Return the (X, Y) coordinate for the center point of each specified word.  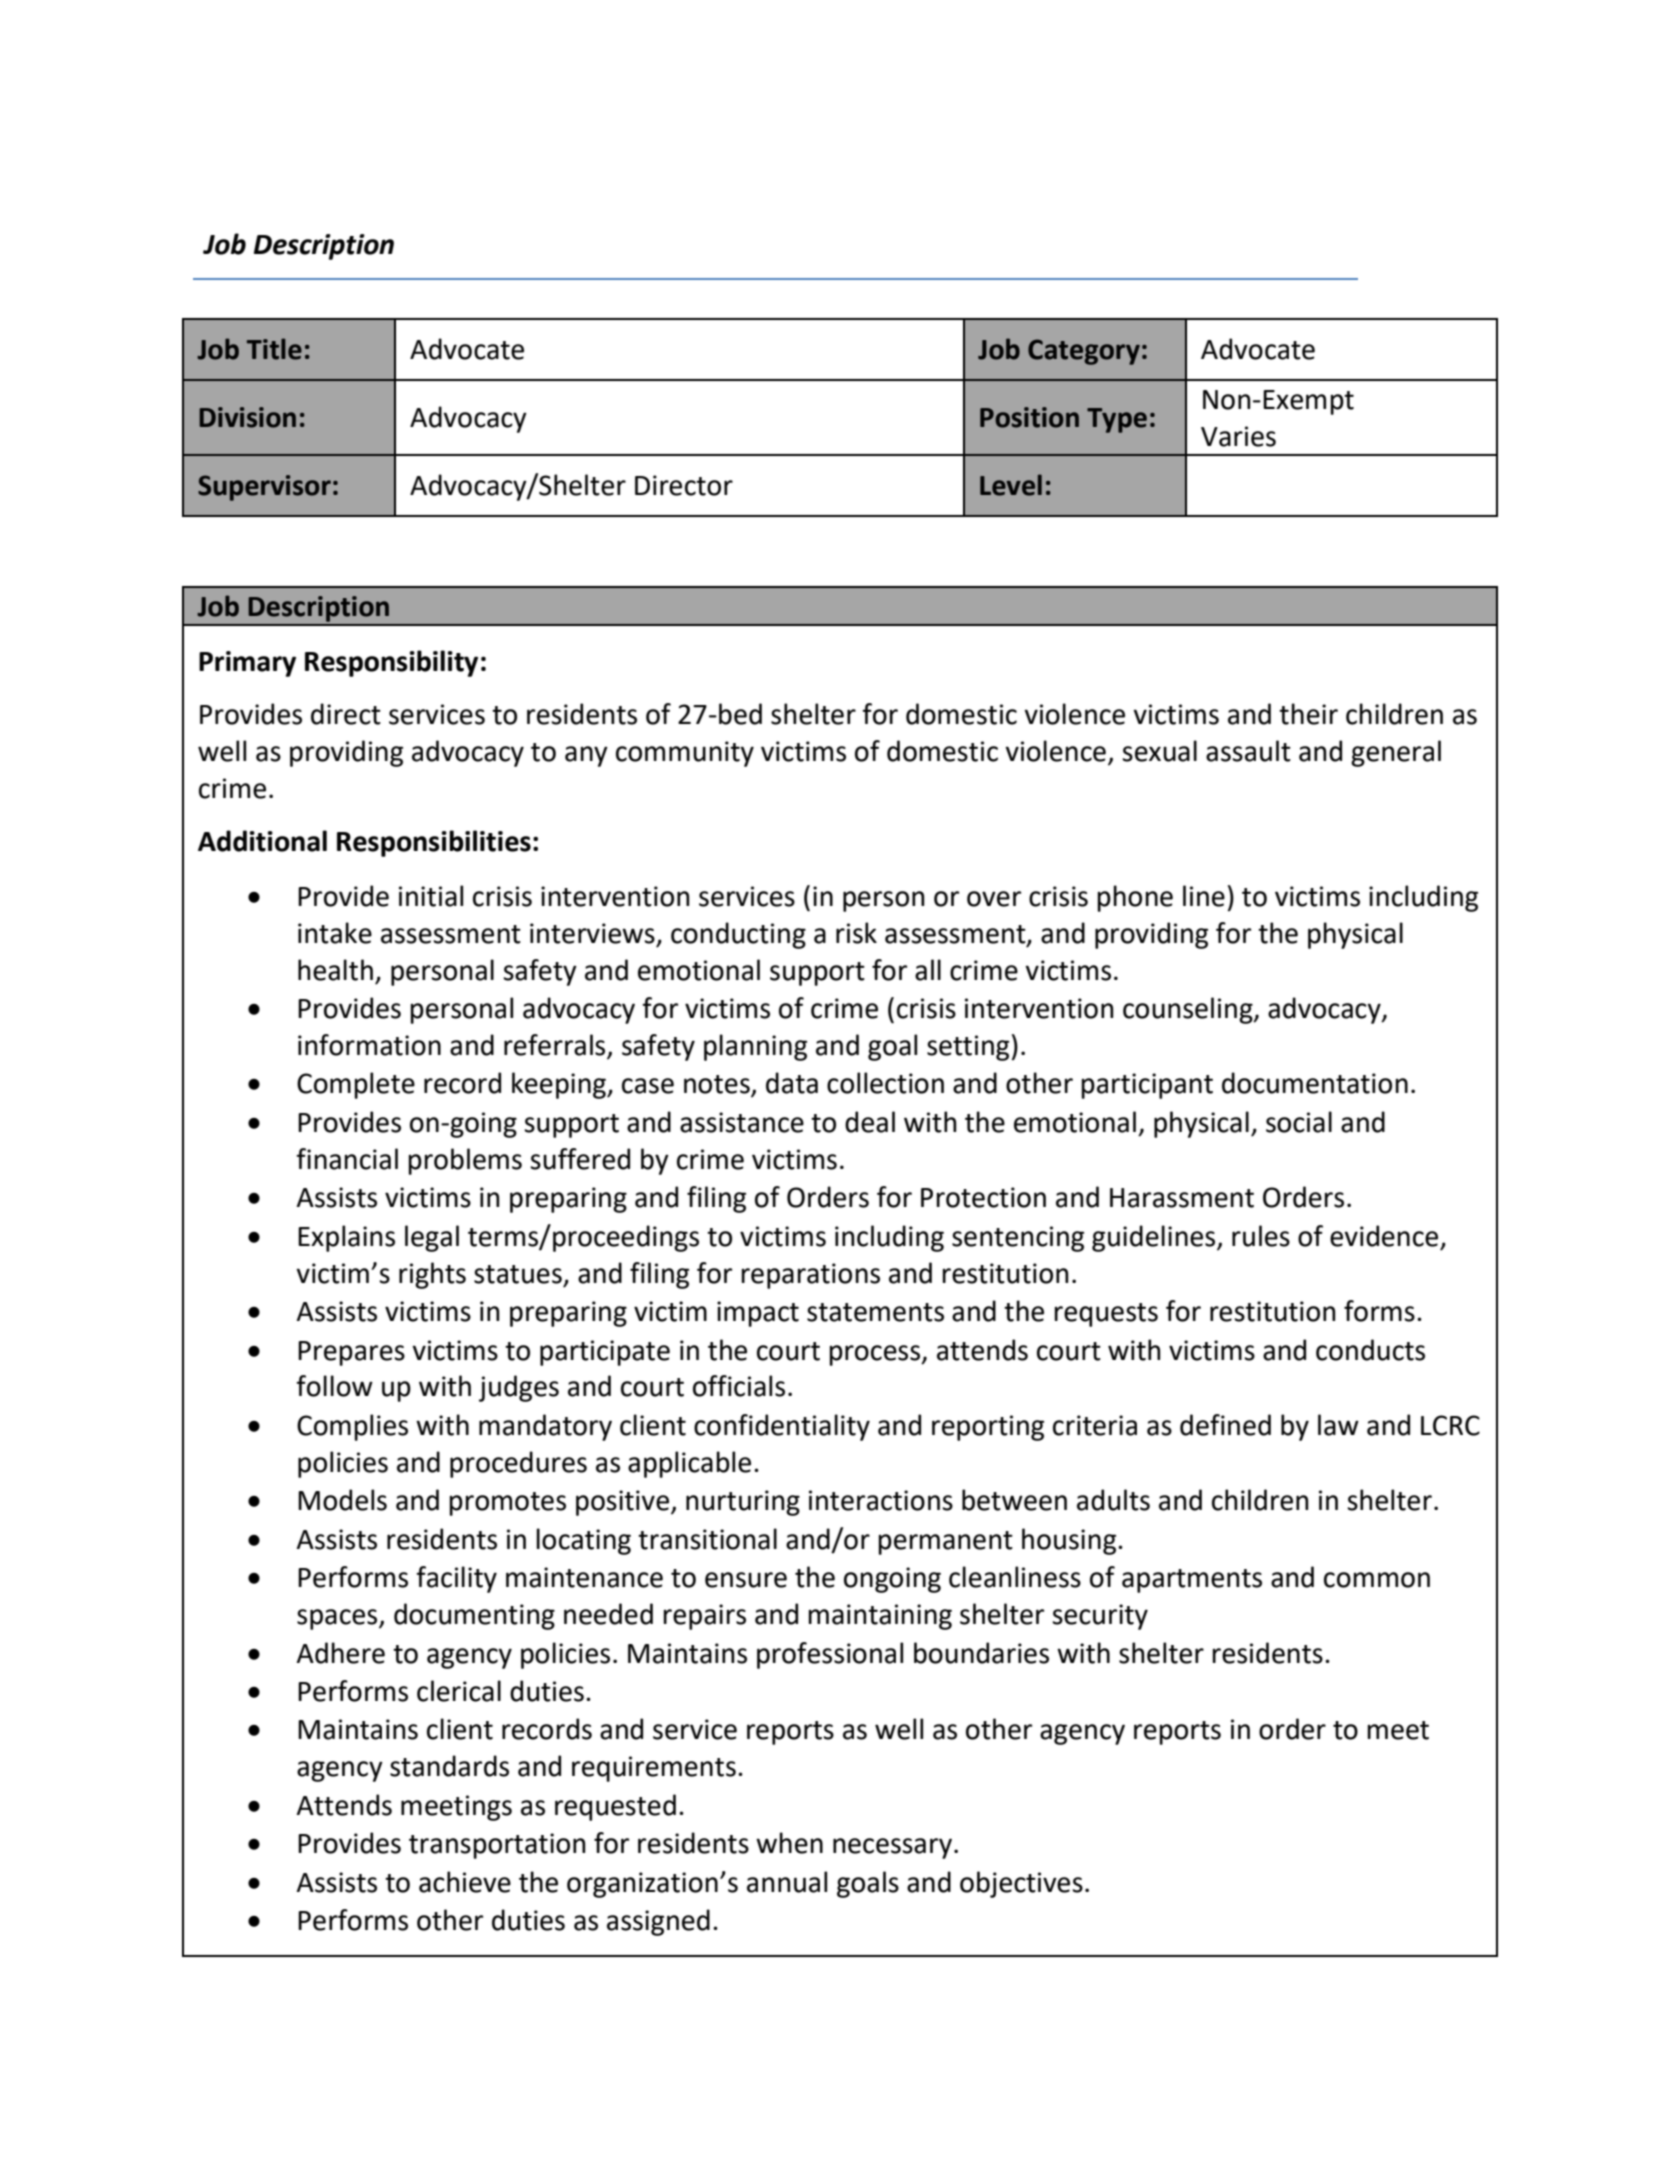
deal (870, 1122)
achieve (465, 1882)
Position (1029, 417)
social (1299, 1122)
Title (274, 349)
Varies (1238, 436)
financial (347, 1159)
